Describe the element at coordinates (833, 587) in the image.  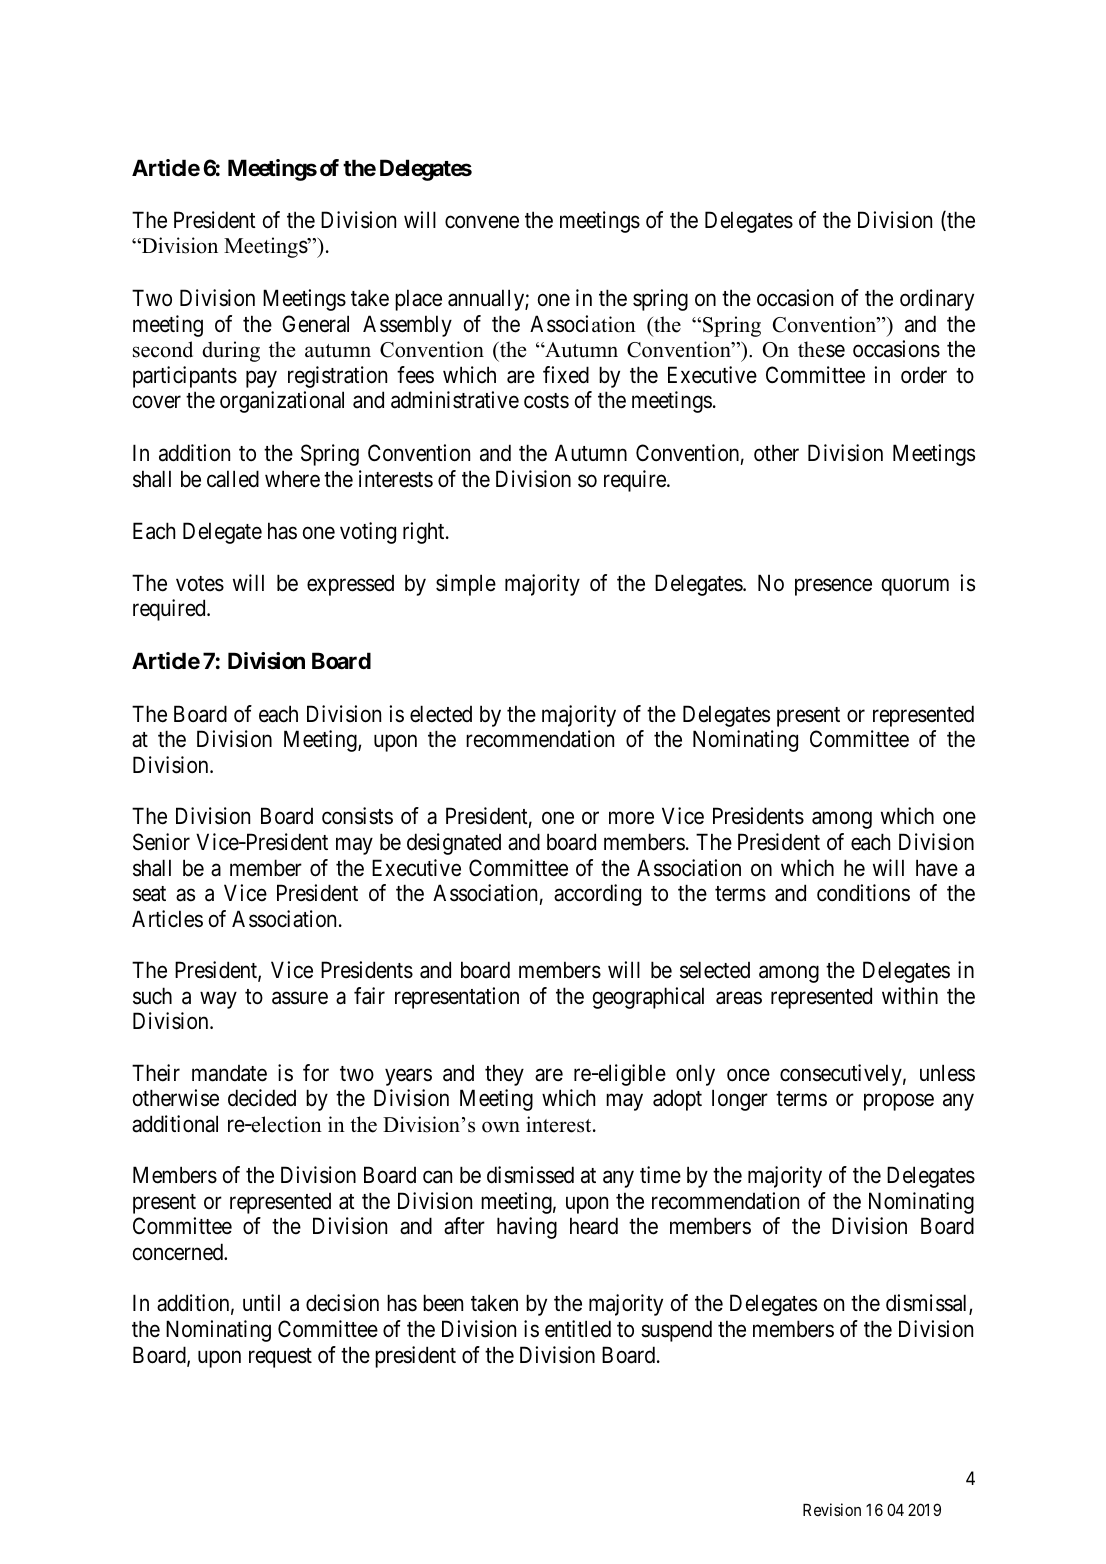
I see `presence` at that location.
